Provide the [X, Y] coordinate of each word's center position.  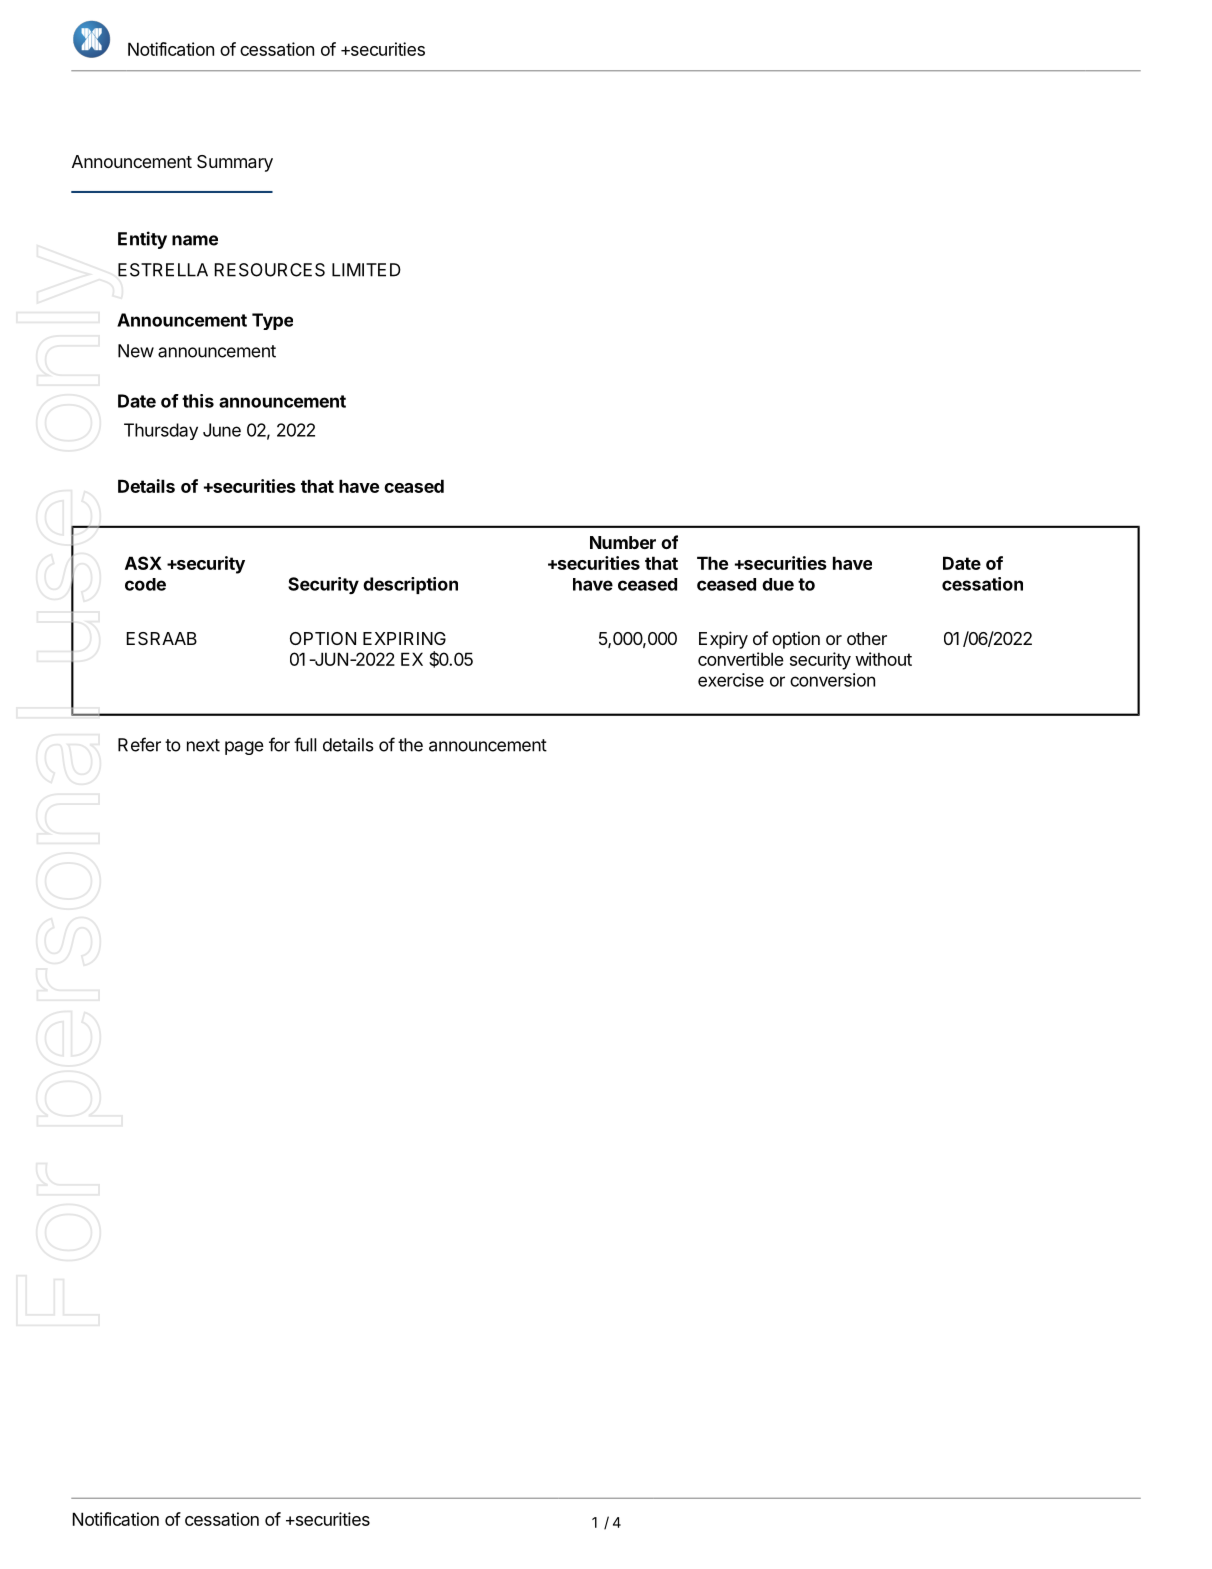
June [222, 430]
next [203, 745]
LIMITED [366, 270]
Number [623, 542]
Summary [235, 163]
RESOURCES [270, 270]
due [778, 584]
